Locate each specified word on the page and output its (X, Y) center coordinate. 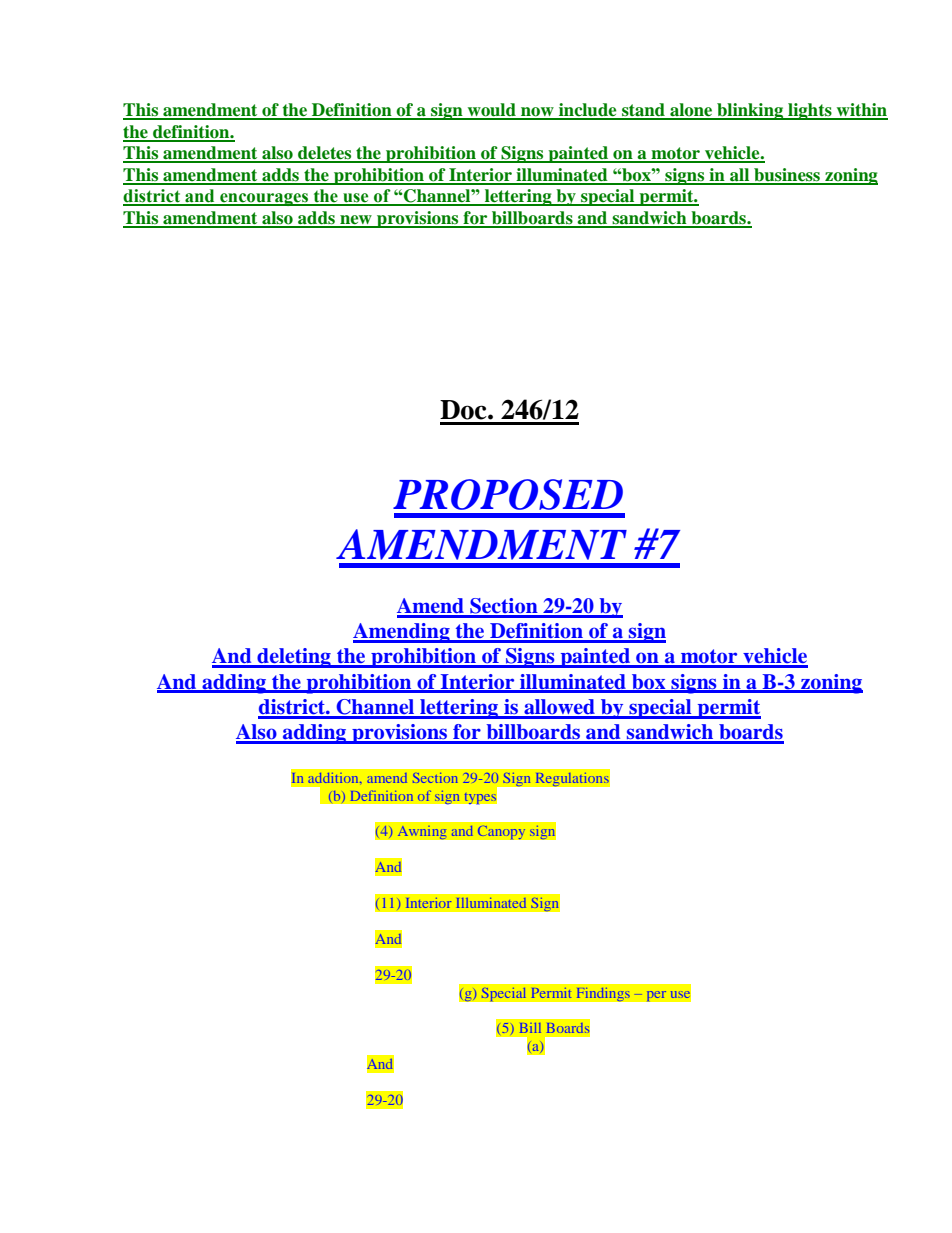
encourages (264, 199)
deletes (325, 154)
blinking (750, 111)
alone (691, 111)
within (861, 111)
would (491, 111)
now (537, 113)
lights (810, 111)
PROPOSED (508, 494)
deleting (294, 658)
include (588, 111)
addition (334, 778)
